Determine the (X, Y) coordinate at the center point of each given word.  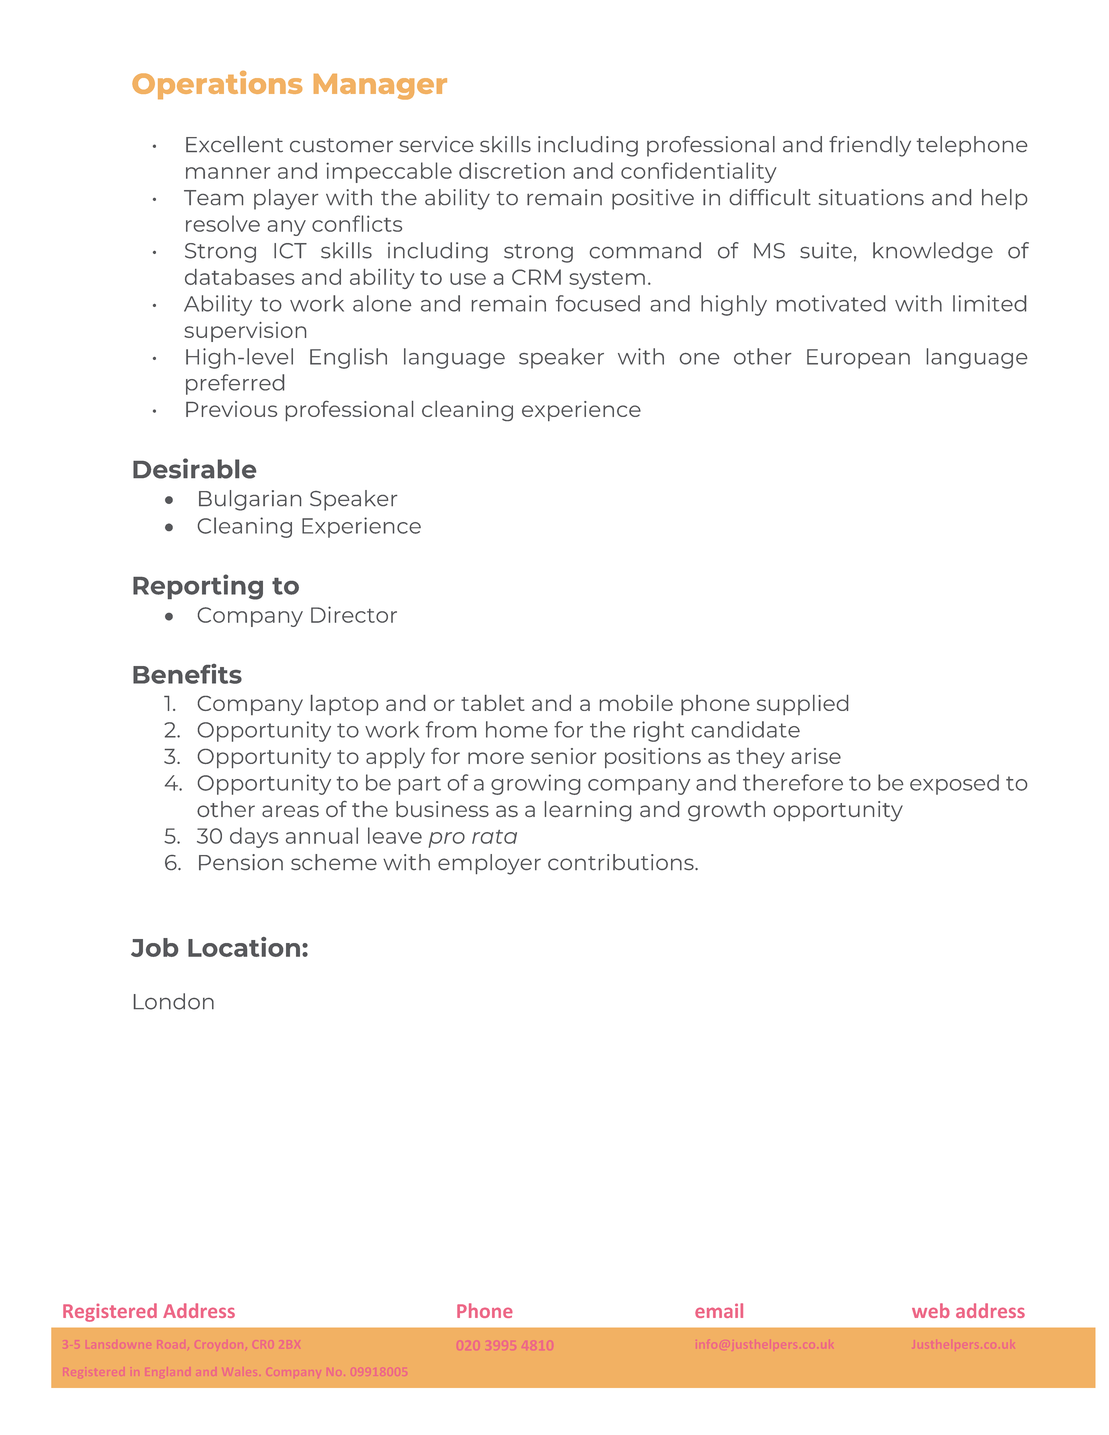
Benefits (187, 674)
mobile (636, 703)
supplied (802, 705)
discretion (512, 170)
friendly (870, 146)
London (174, 1001)
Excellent (234, 144)
